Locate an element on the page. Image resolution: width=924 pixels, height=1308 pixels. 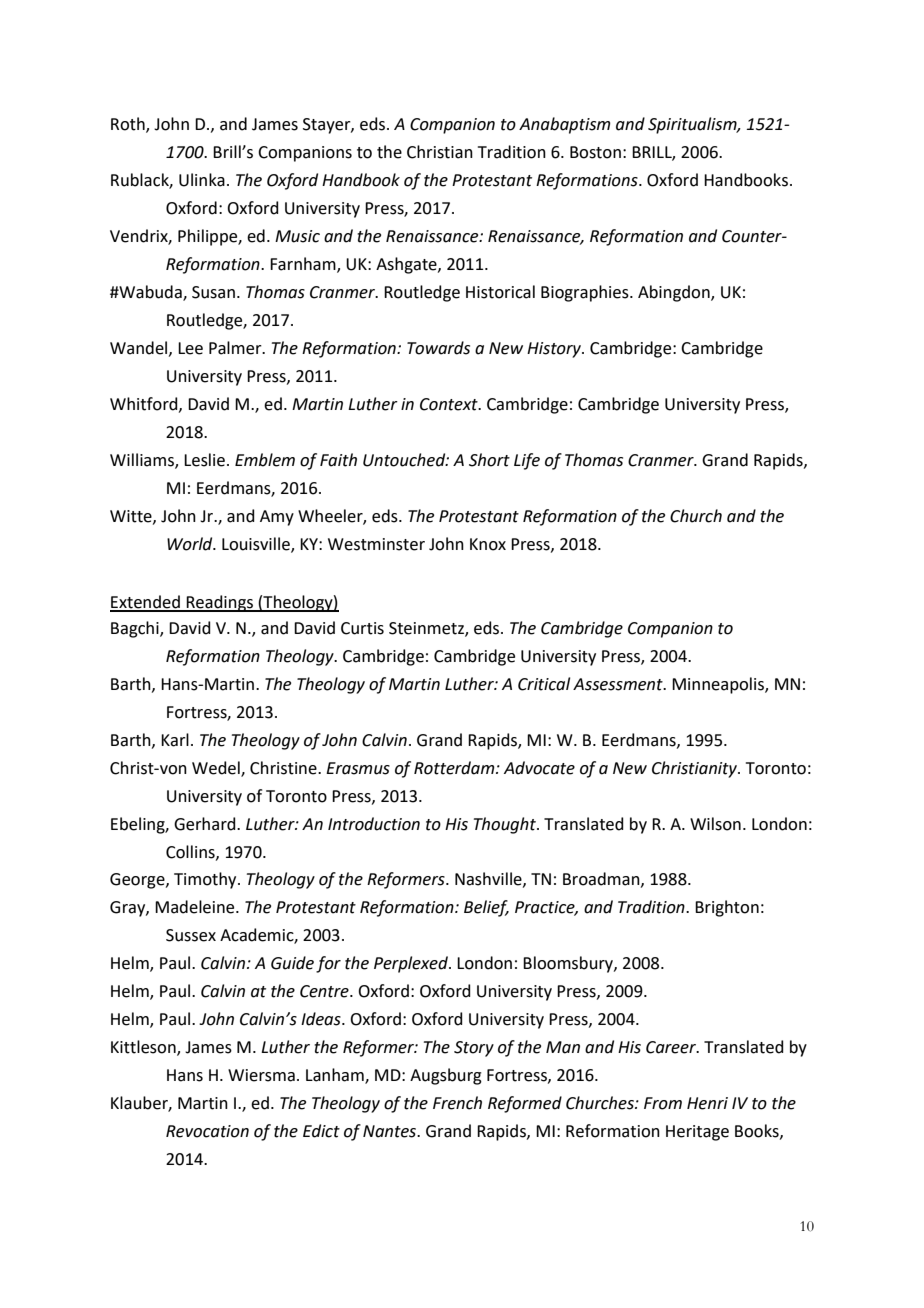
Abingdon is located at coordinates (675, 293).
